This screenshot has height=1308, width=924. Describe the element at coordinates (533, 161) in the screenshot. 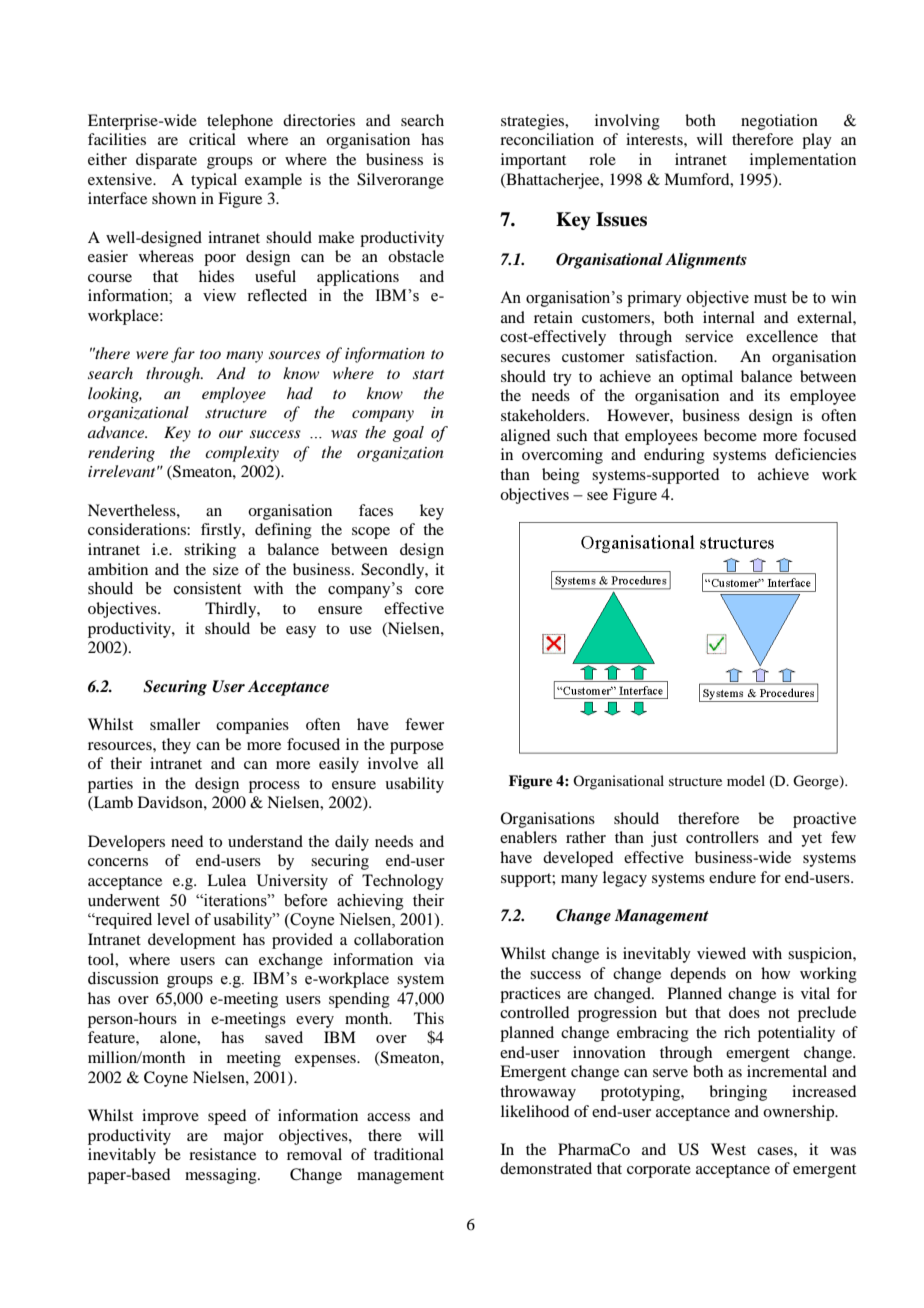

I see `important` at that location.
